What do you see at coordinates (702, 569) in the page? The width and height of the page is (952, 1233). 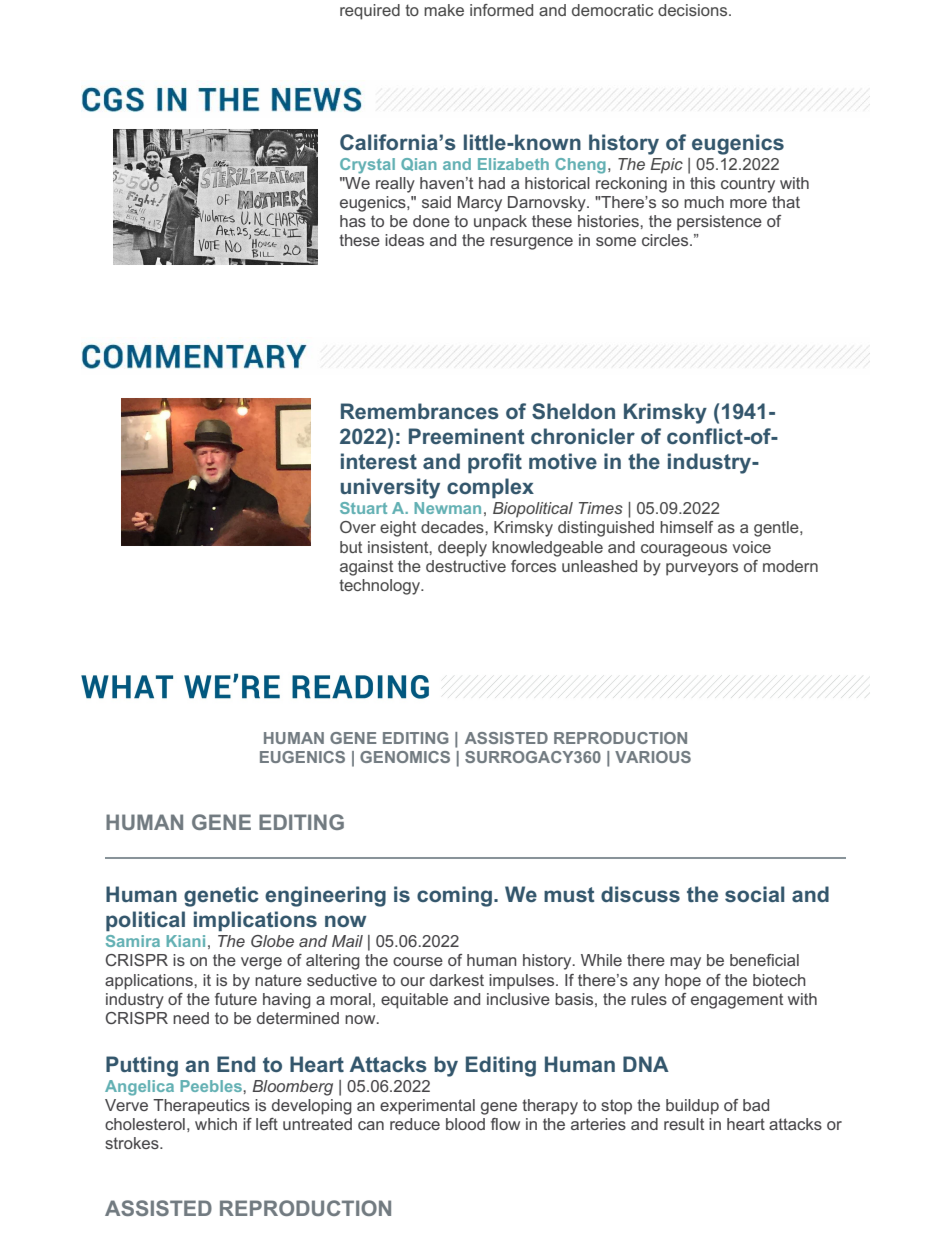 I see `purveyors` at bounding box center [702, 569].
